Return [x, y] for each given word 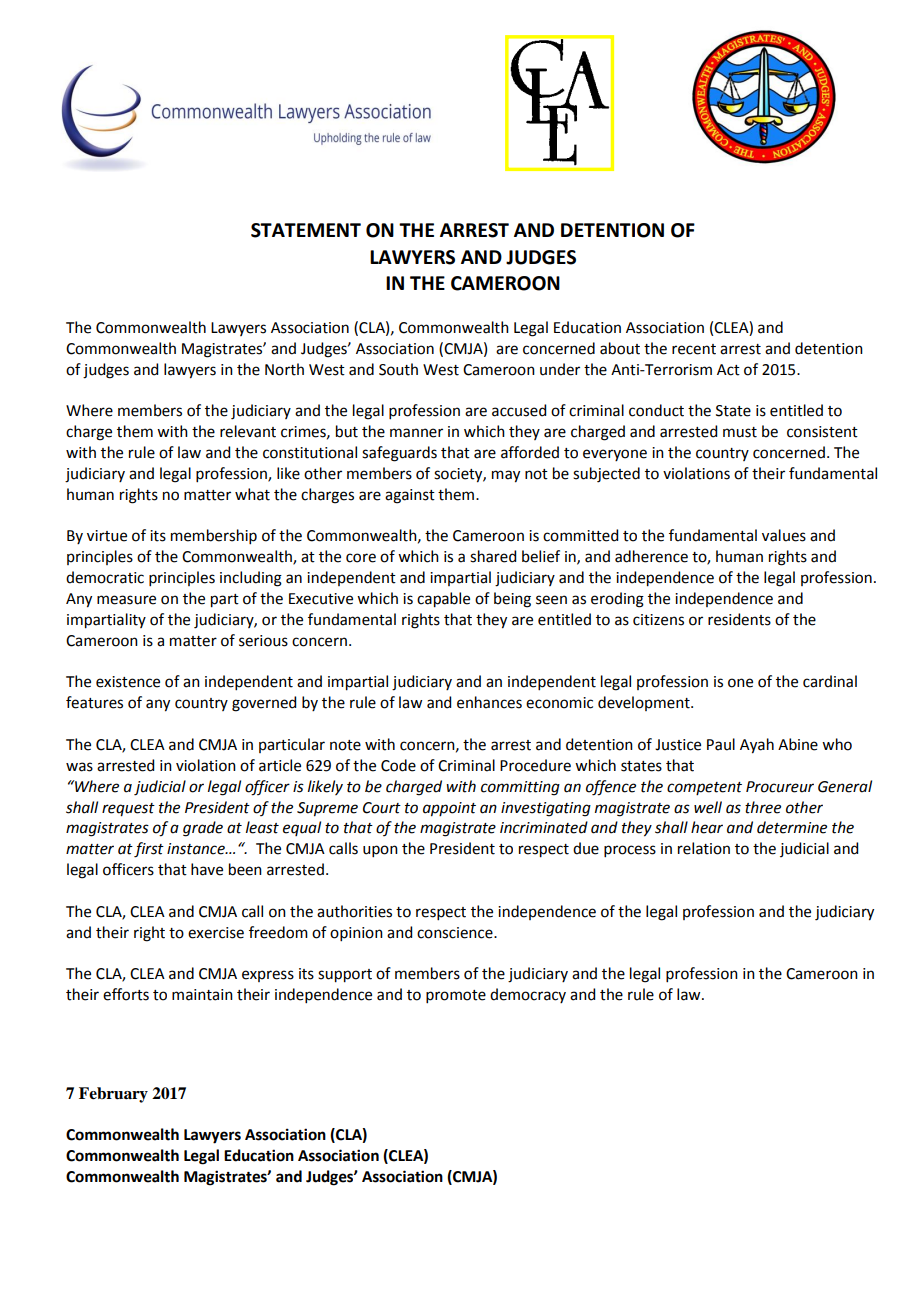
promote [456, 996]
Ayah [757, 746]
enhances [489, 702]
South [398, 369]
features [94, 702]
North [284, 369]
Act [728, 370]
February [113, 1095]
